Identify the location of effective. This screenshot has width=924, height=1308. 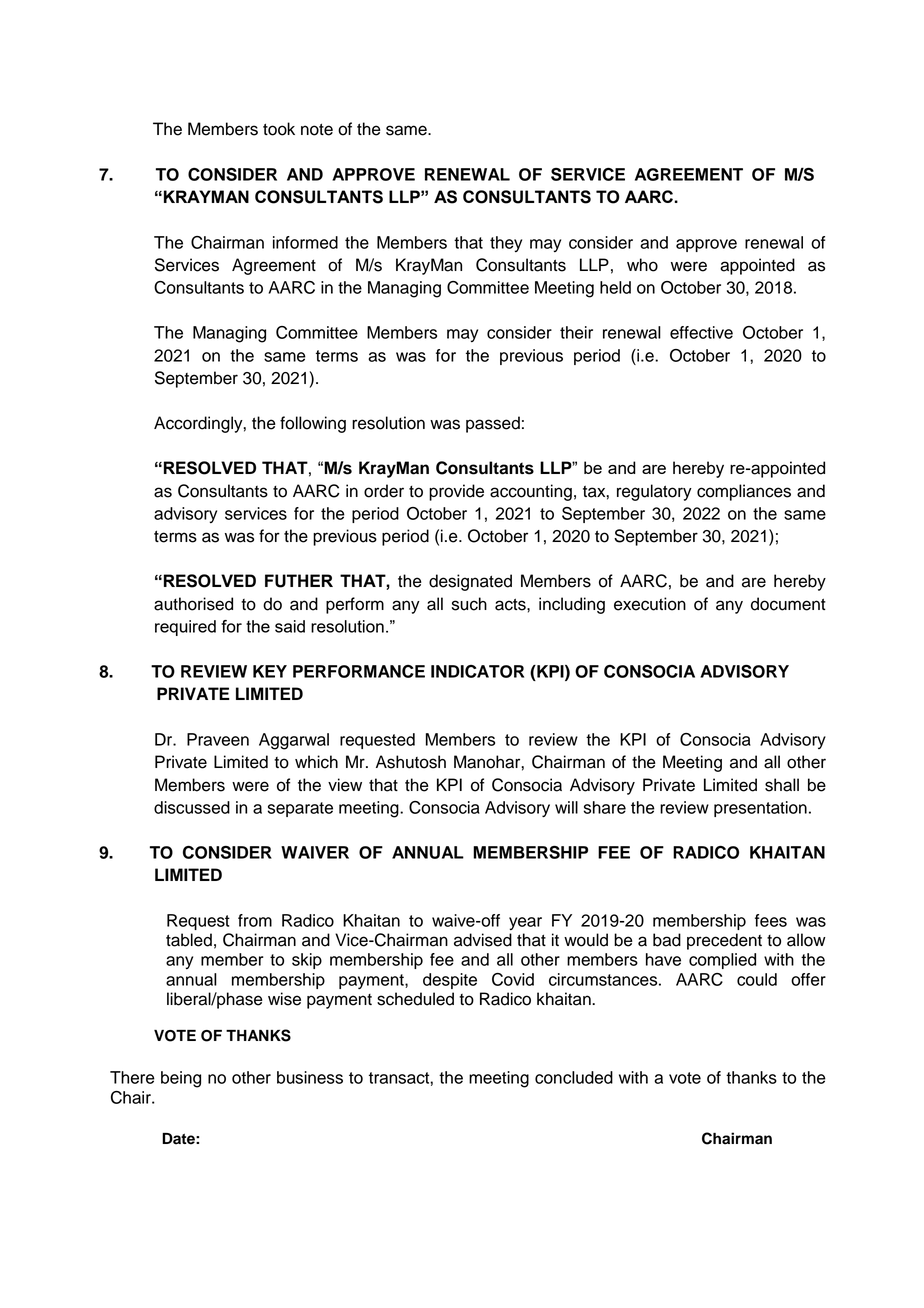
(701, 332).
